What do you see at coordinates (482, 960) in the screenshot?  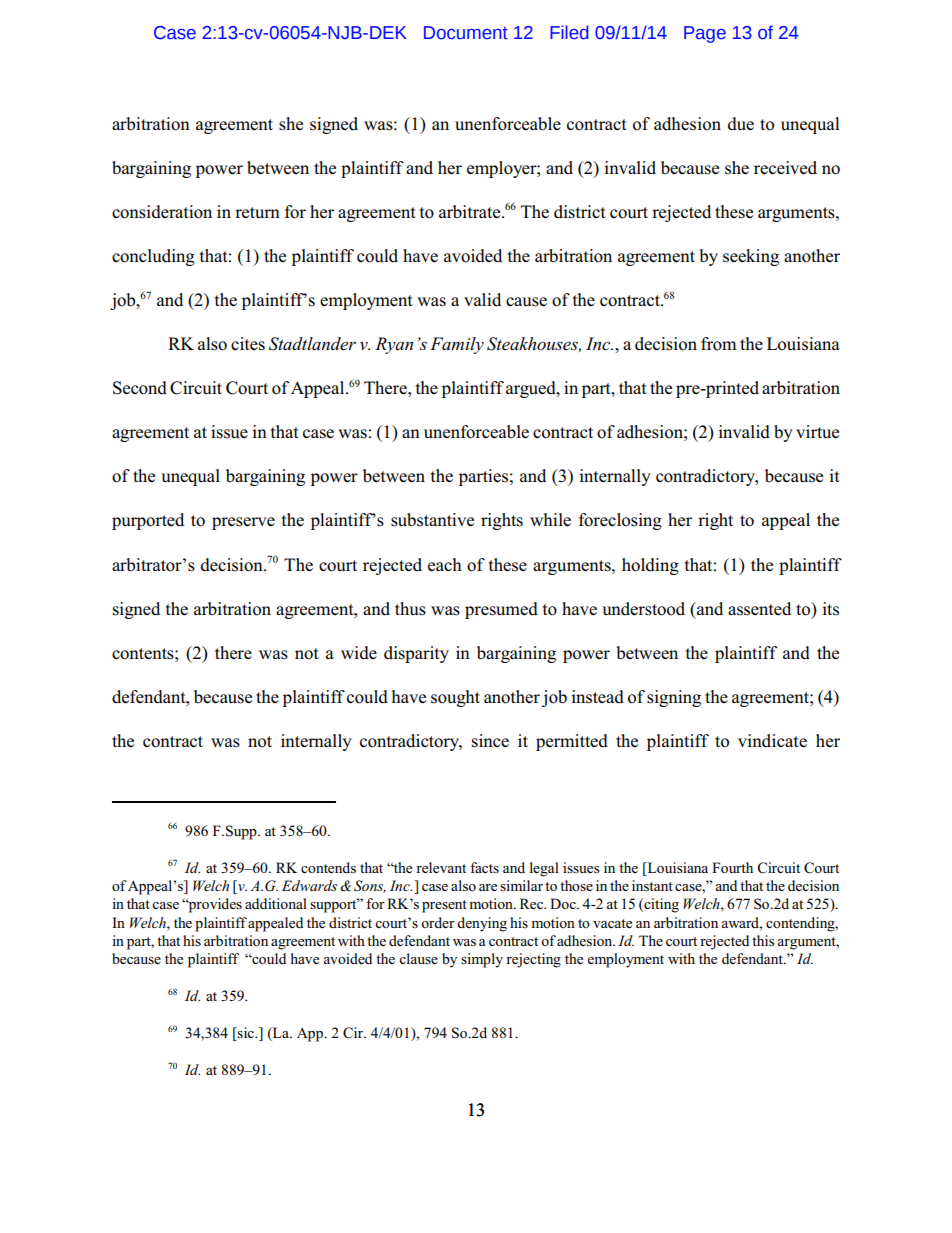 I see `simply` at bounding box center [482, 960].
